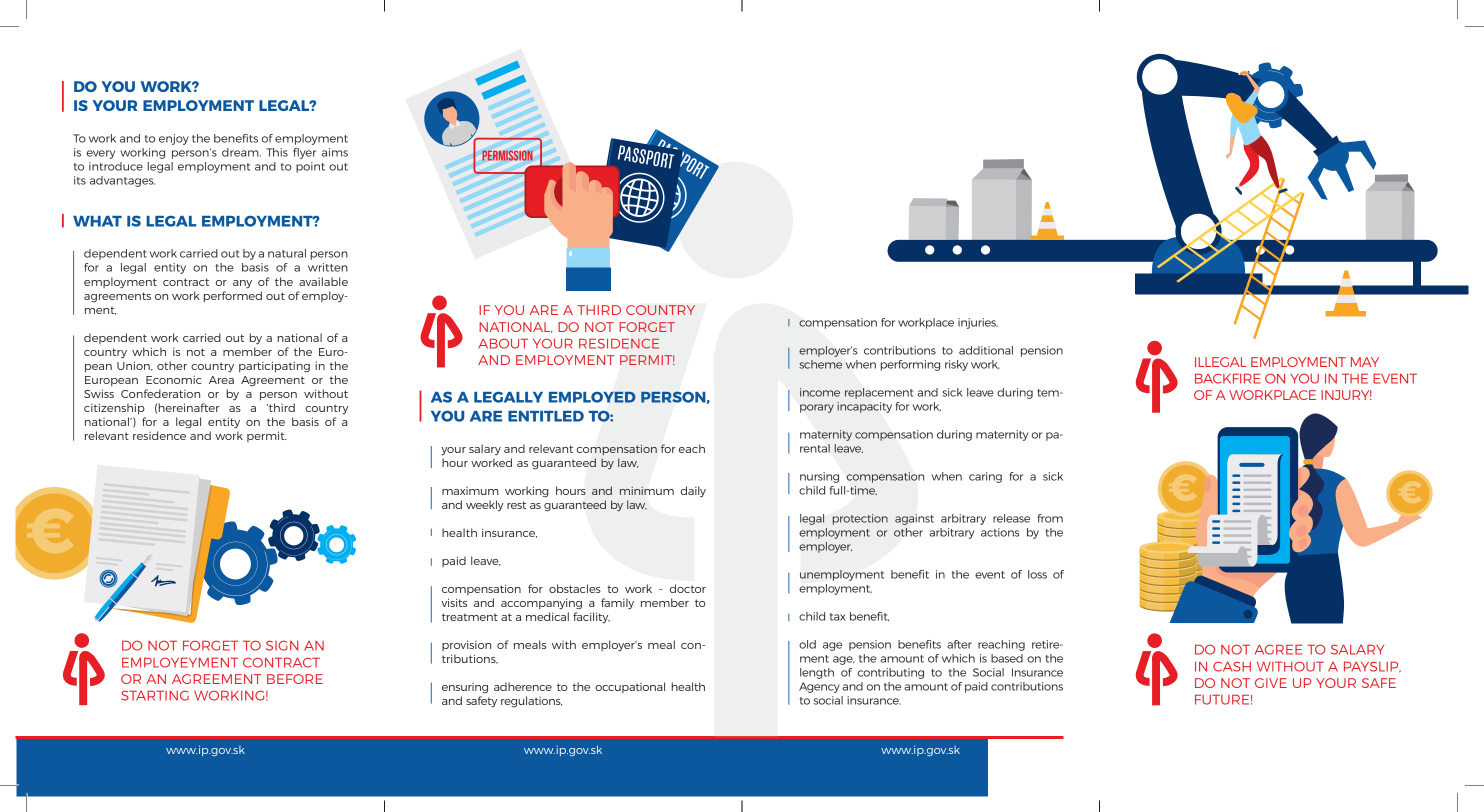  What do you see at coordinates (274, 367) in the screenshot?
I see `participating` at bounding box center [274, 367].
